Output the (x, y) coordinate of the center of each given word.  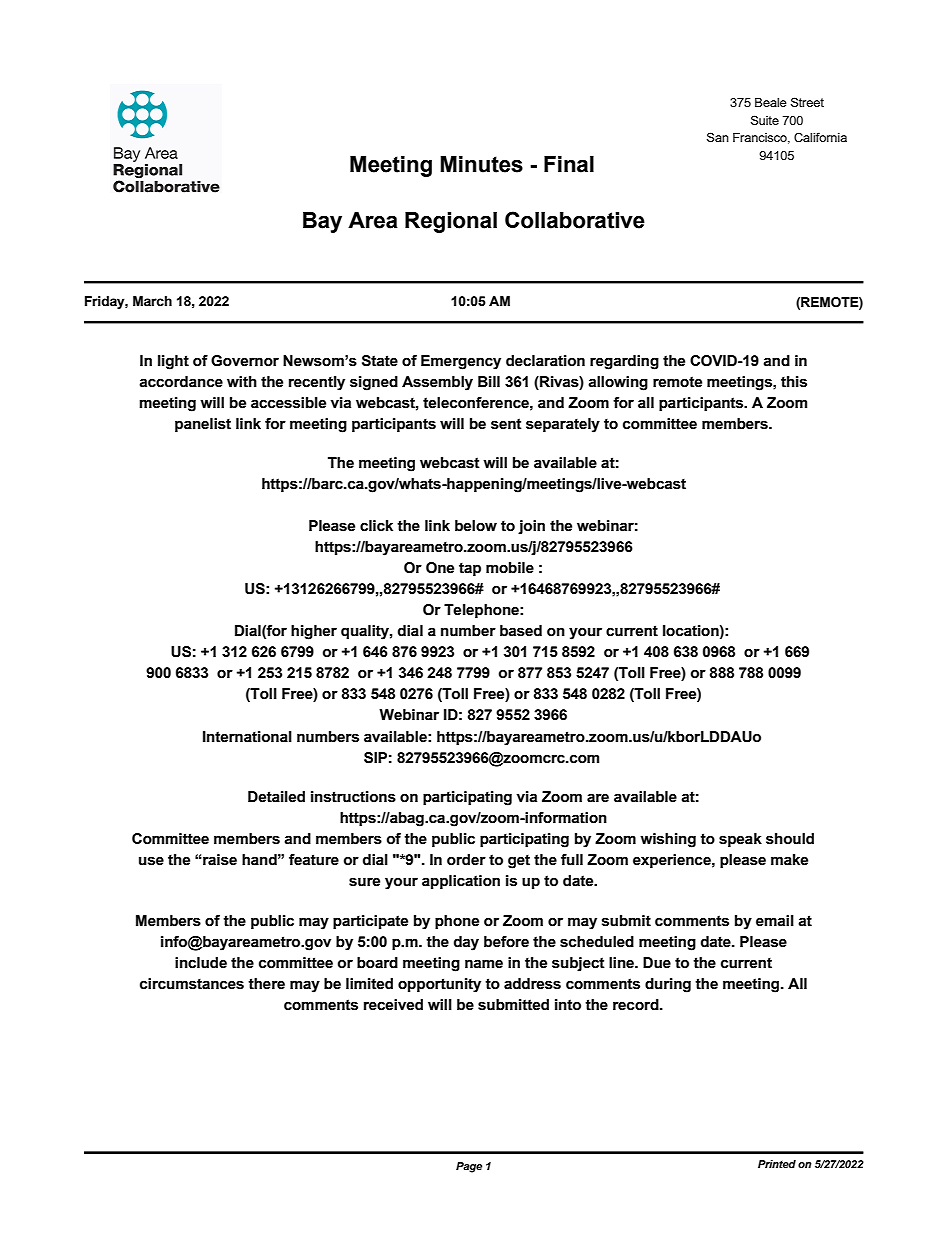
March (152, 301)
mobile (510, 568)
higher (314, 632)
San (718, 137)
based (521, 631)
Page (469, 1167)
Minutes (481, 164)
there (266, 984)
